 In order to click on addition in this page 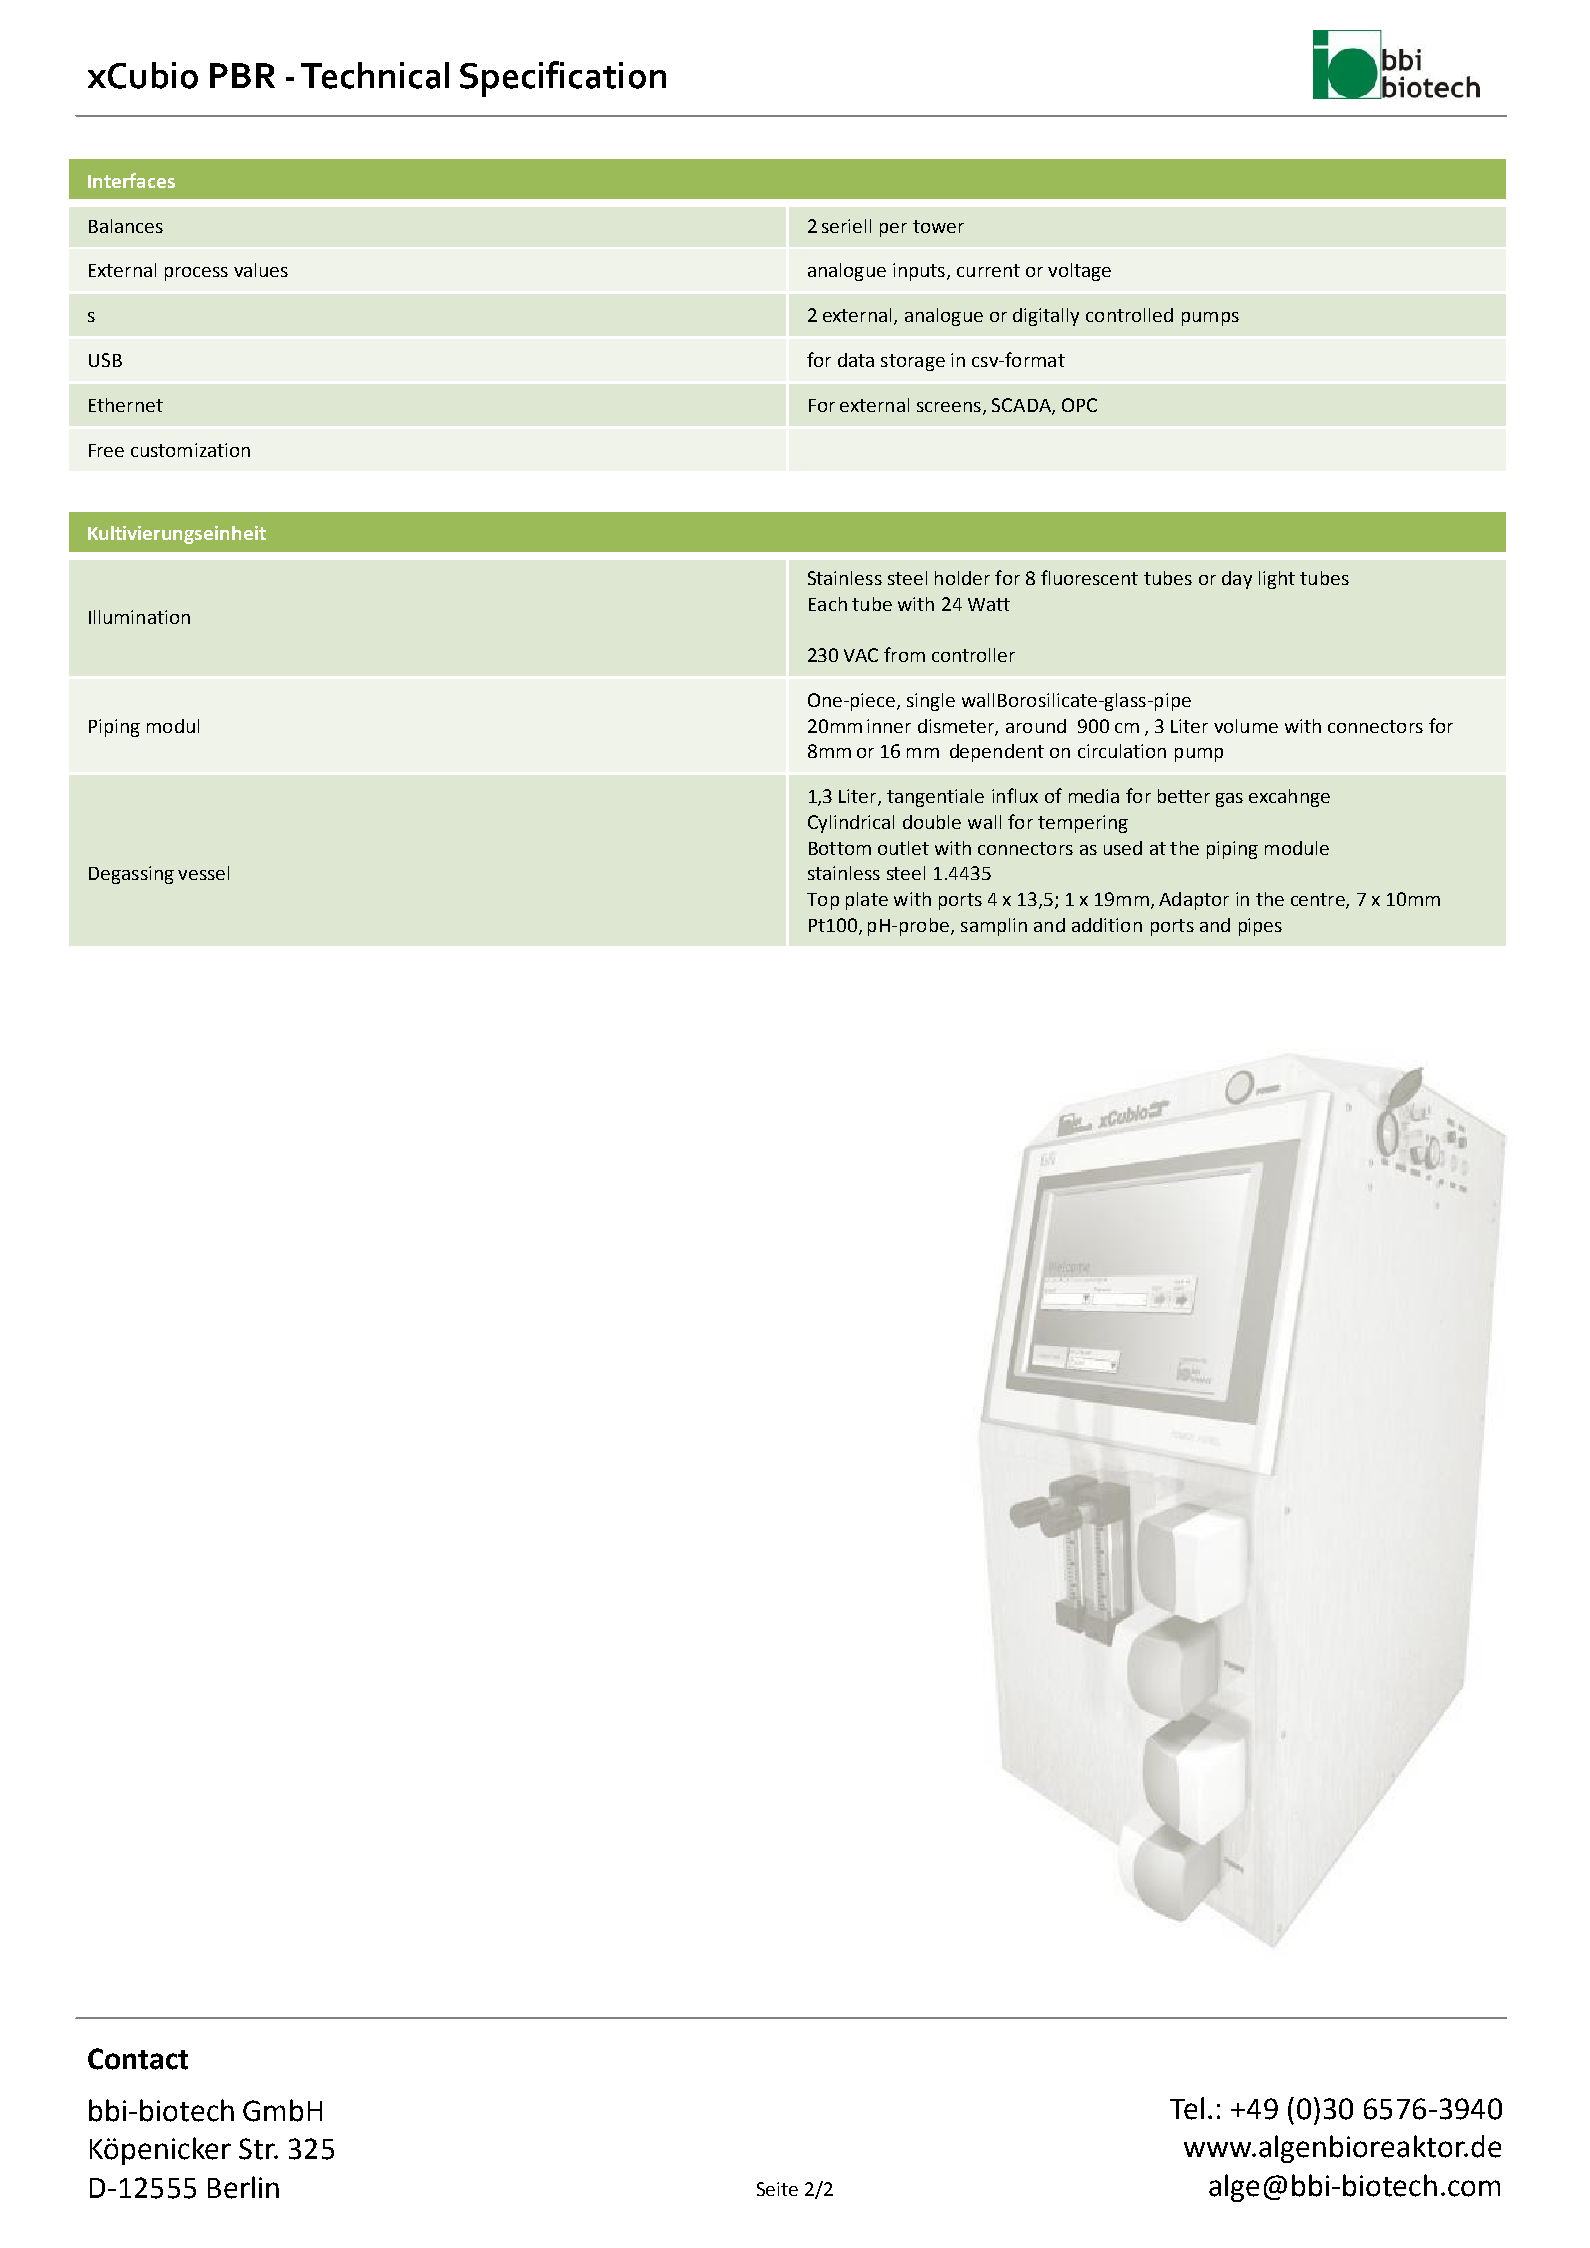, I will do `click(1107, 925)`.
